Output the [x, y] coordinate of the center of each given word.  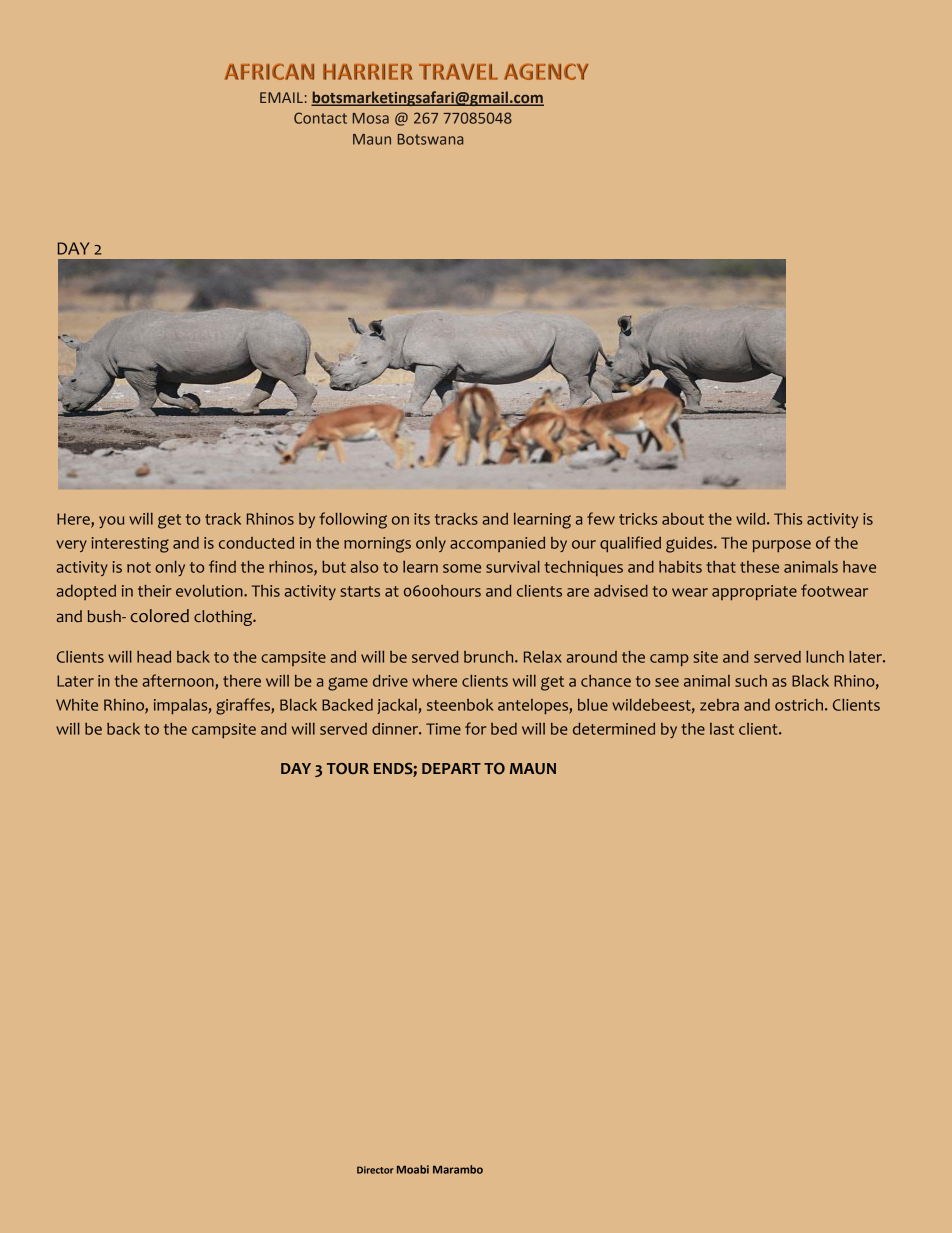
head [154, 657]
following [353, 520]
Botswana [430, 139]
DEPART [451, 768]
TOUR [348, 769]
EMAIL [281, 97]
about [683, 519]
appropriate [754, 592]
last [722, 729]
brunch [490, 657]
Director [375, 1170]
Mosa [371, 118]
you [111, 522]
